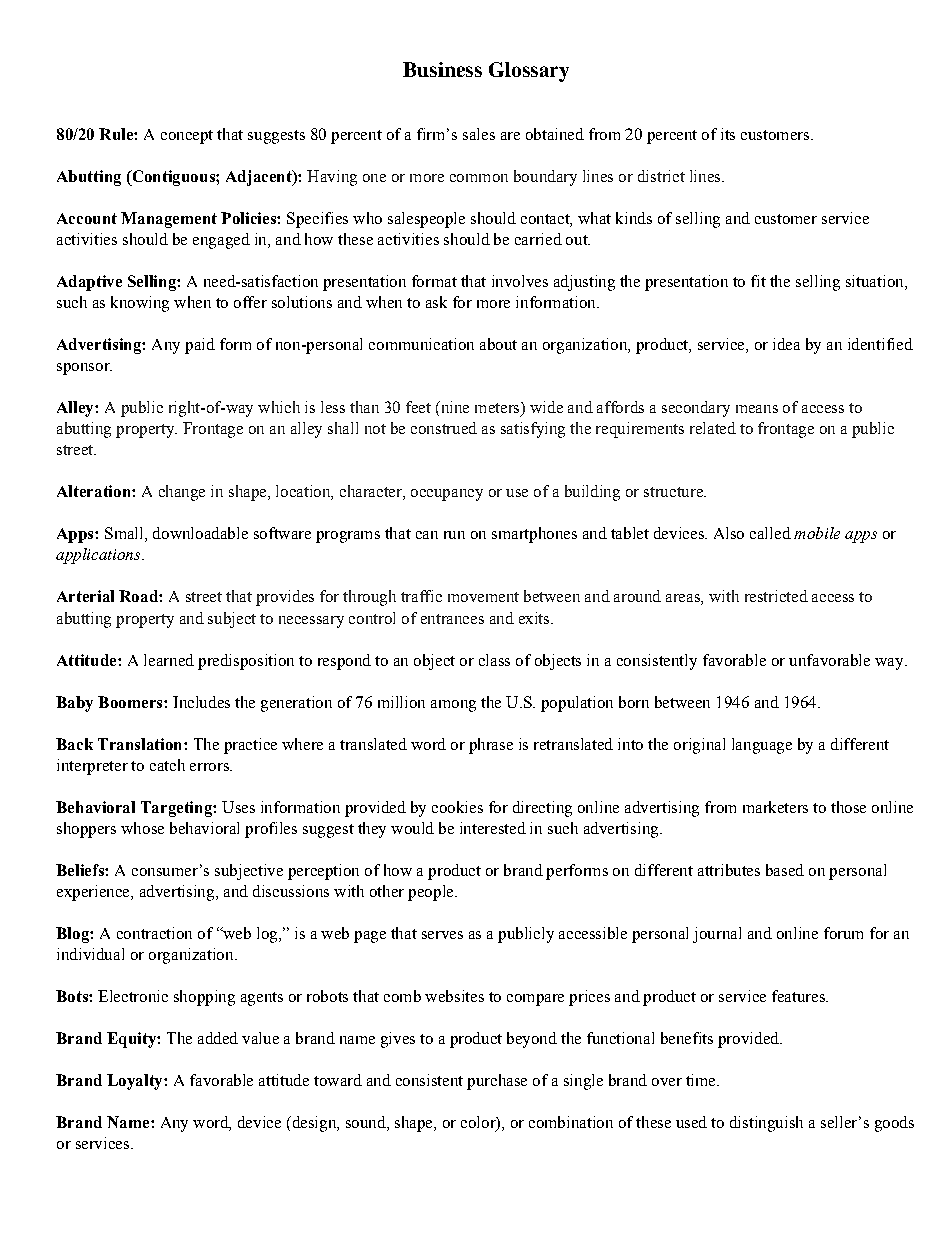 This screenshot has height=1233, width=952. Describe the element at coordinates (136, 1082) in the screenshot. I see `Loyalty` at that location.
